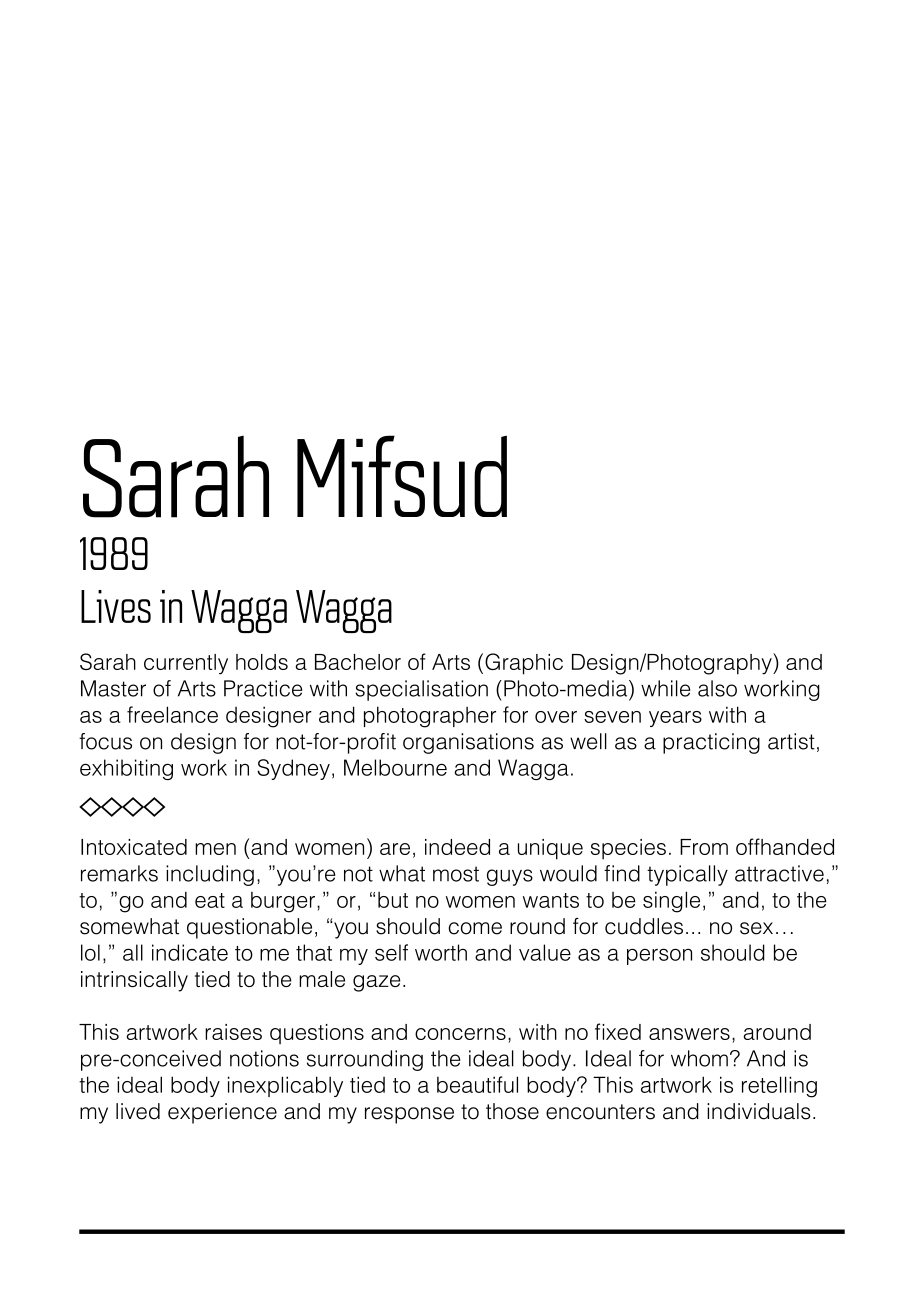 This screenshot has height=1311, width=924. I want to click on most, so click(456, 874).
